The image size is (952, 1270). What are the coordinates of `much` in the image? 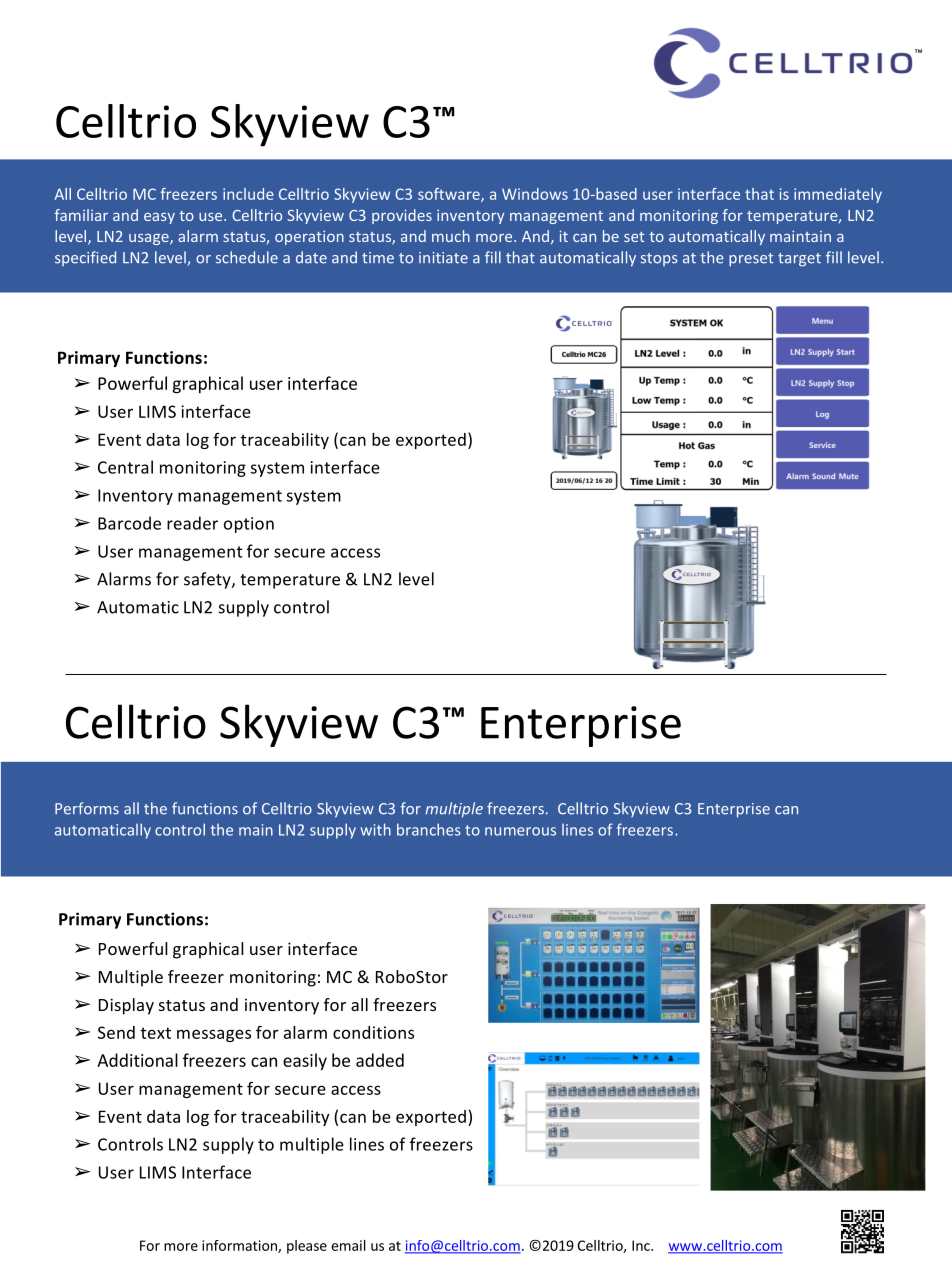 It's located at (451, 236).
